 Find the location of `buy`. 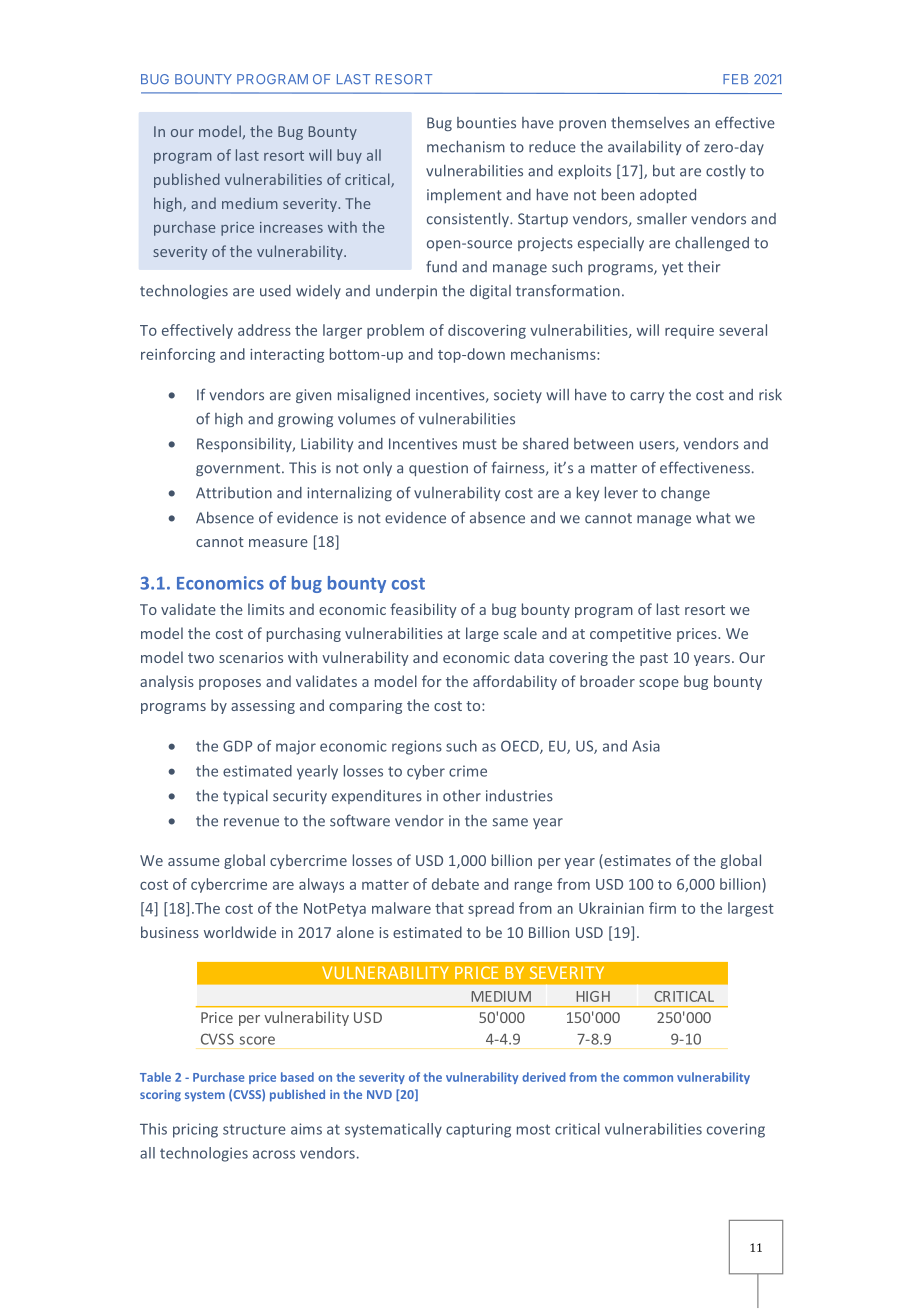

buy is located at coordinates (349, 156).
